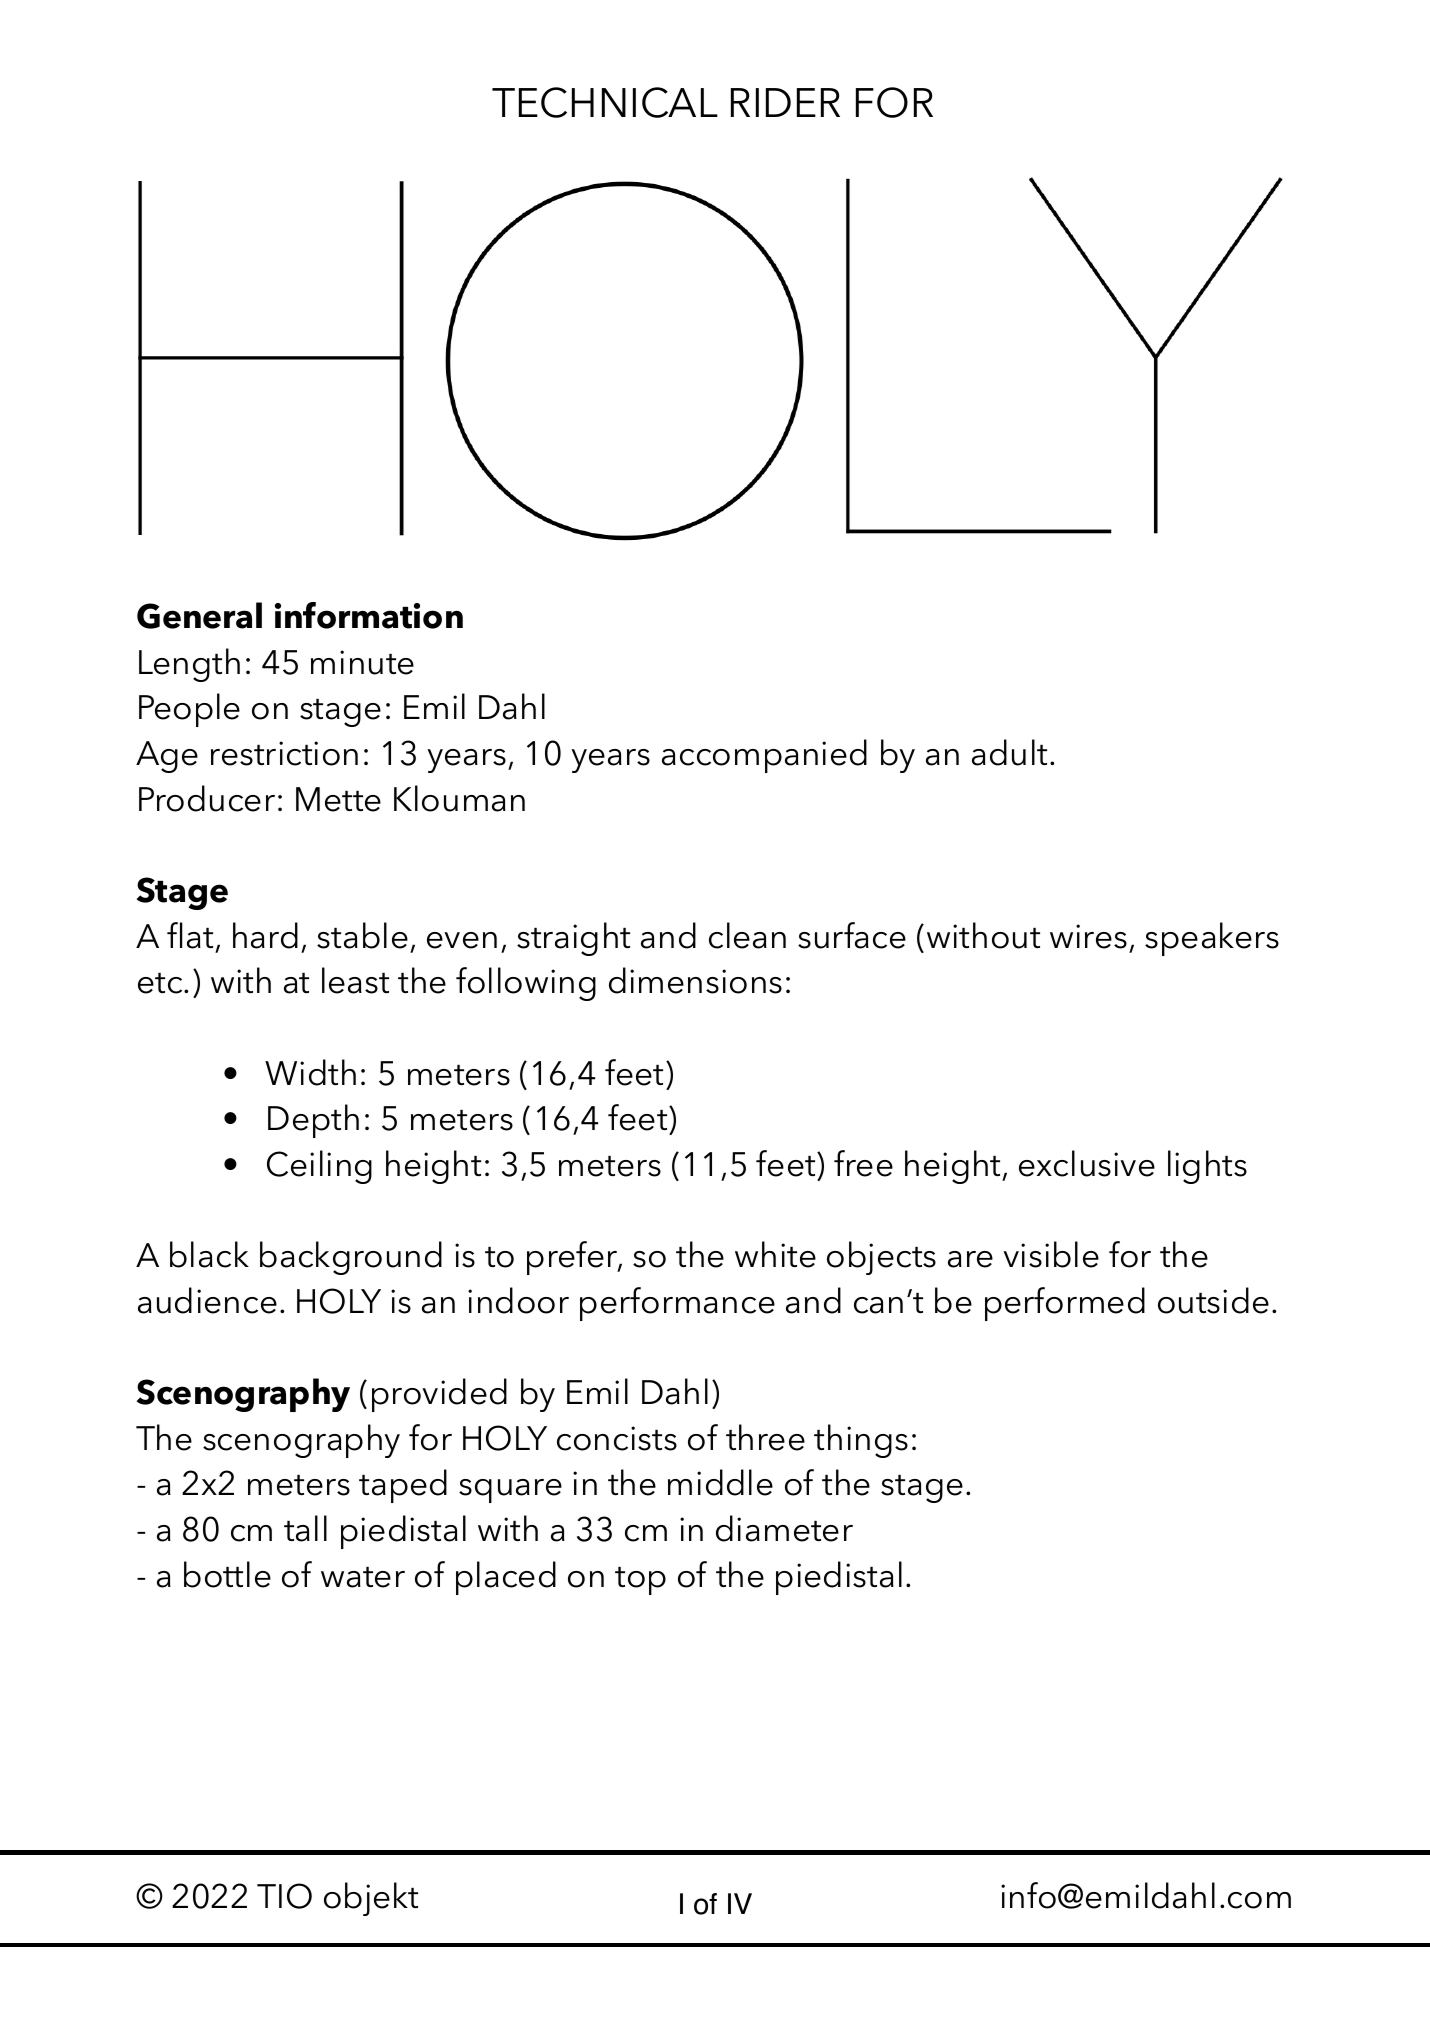 The image size is (1430, 2023). What do you see at coordinates (747, 935) in the image?
I see `clean` at bounding box center [747, 935].
